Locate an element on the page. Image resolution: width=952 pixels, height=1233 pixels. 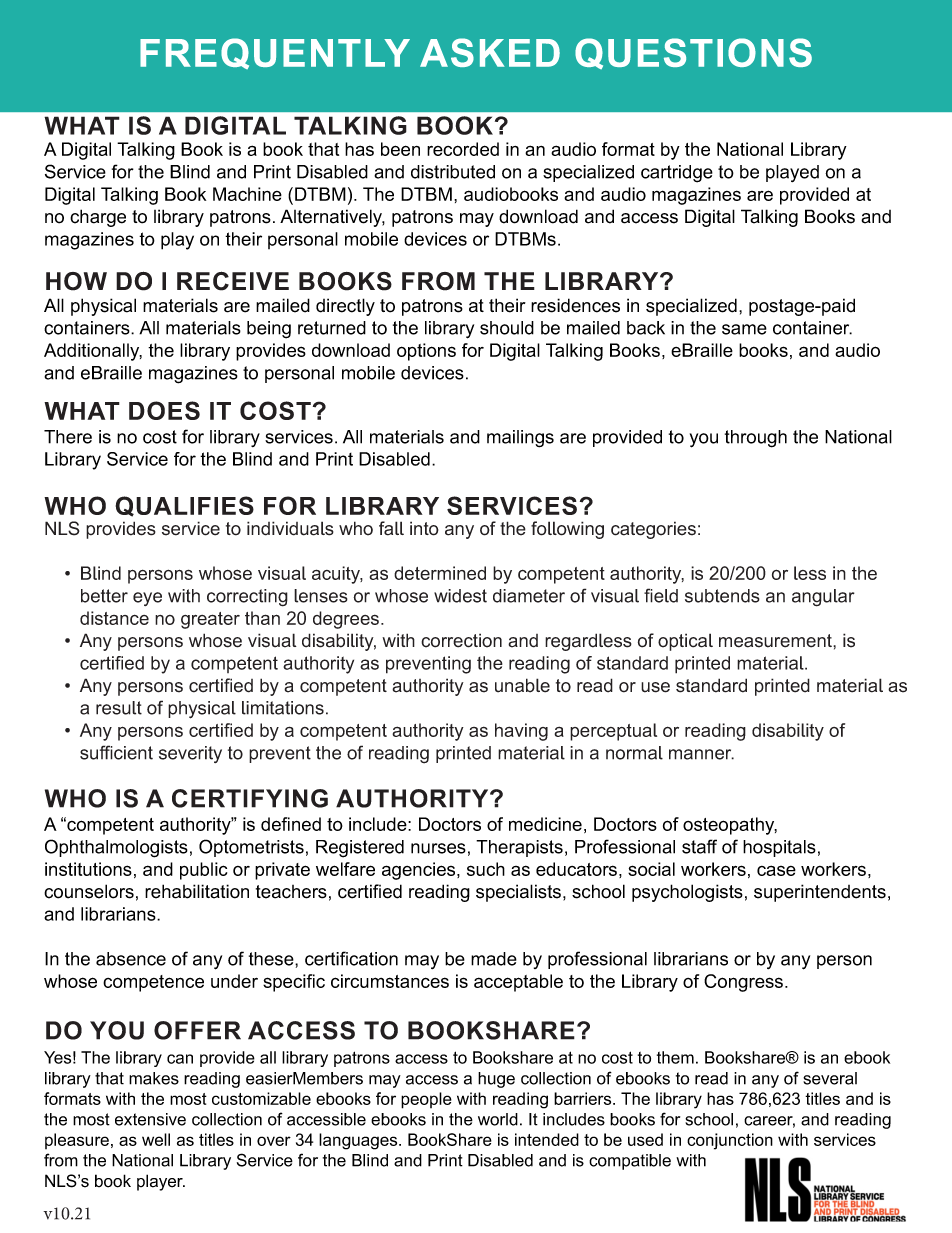
well is located at coordinates (156, 1139).
